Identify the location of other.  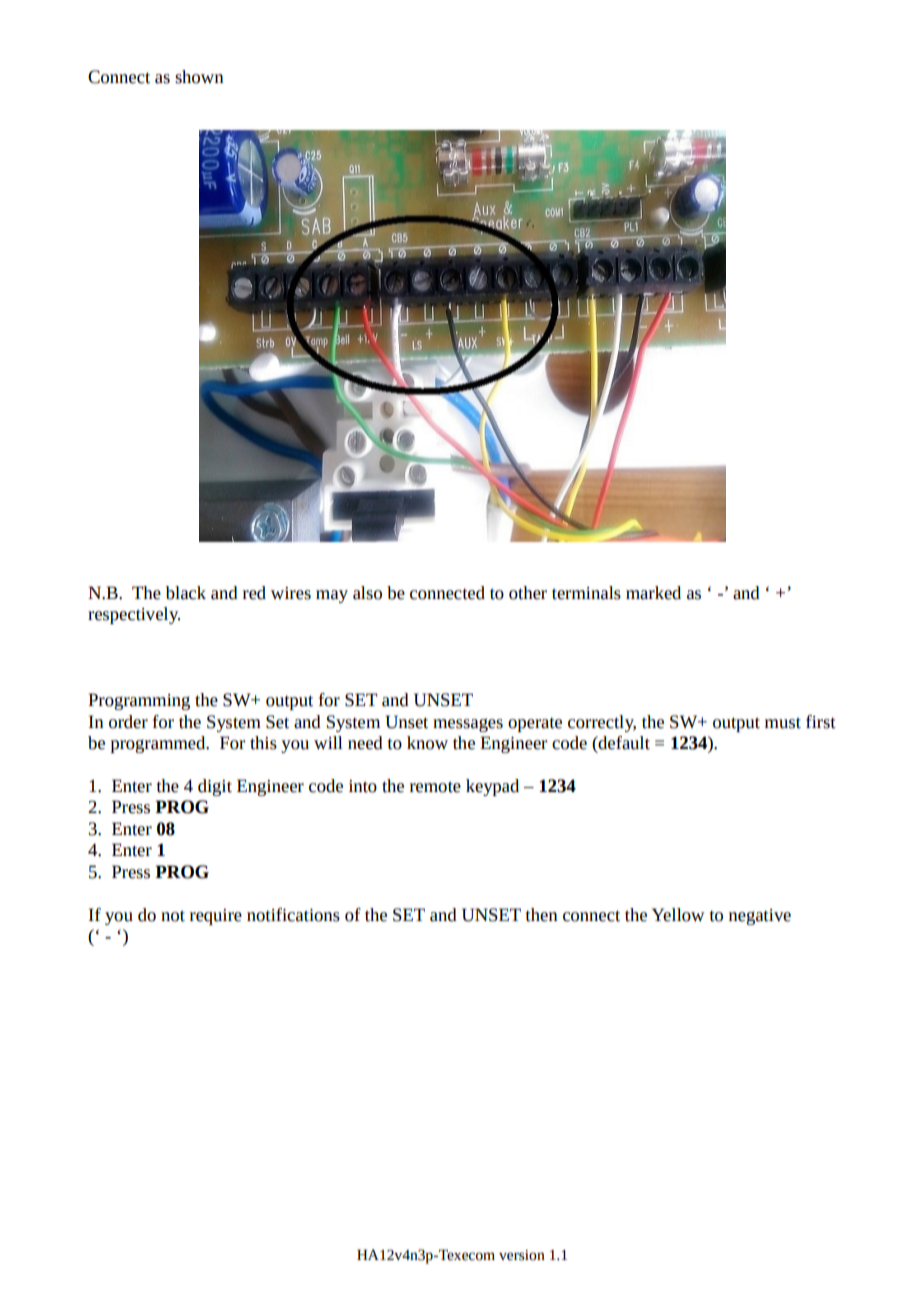
(528, 593).
